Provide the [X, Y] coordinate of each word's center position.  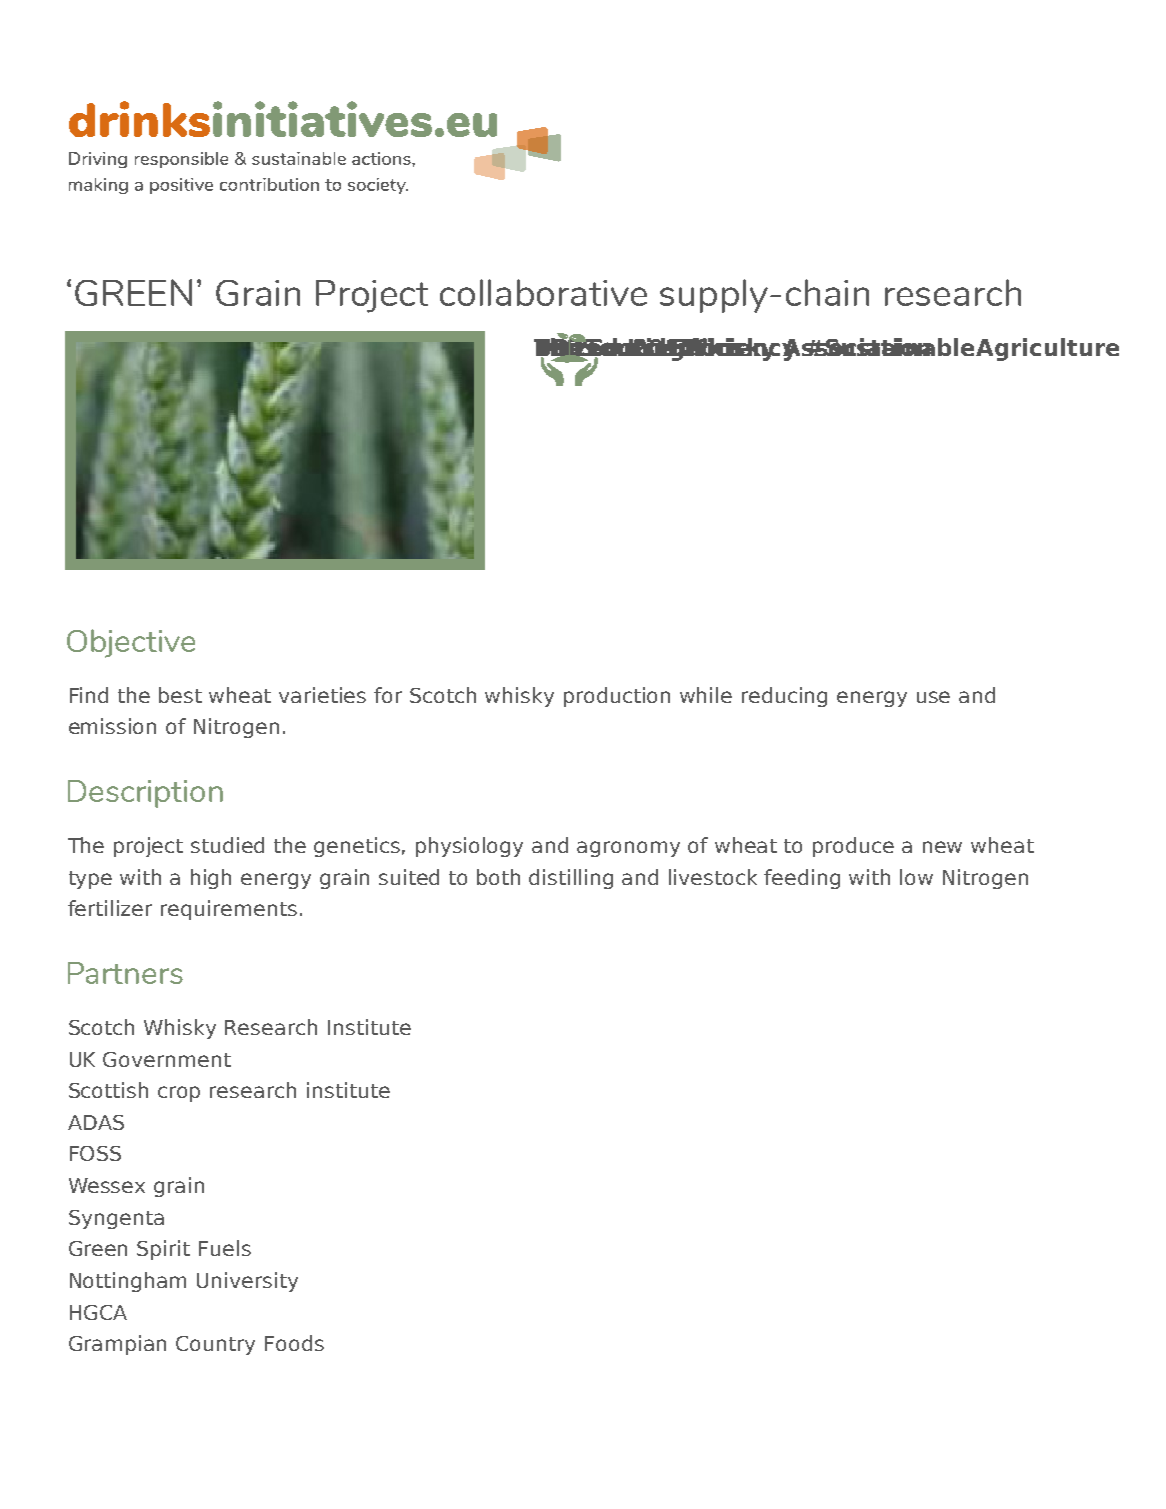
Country [215, 1345]
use [933, 697]
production [617, 697]
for [388, 695]
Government [167, 1059]
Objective [131, 643]
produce [853, 847]
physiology [469, 847]
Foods [294, 1343]
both [498, 877]
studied [227, 845]
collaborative [543, 292]
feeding [802, 879]
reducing [784, 697]
